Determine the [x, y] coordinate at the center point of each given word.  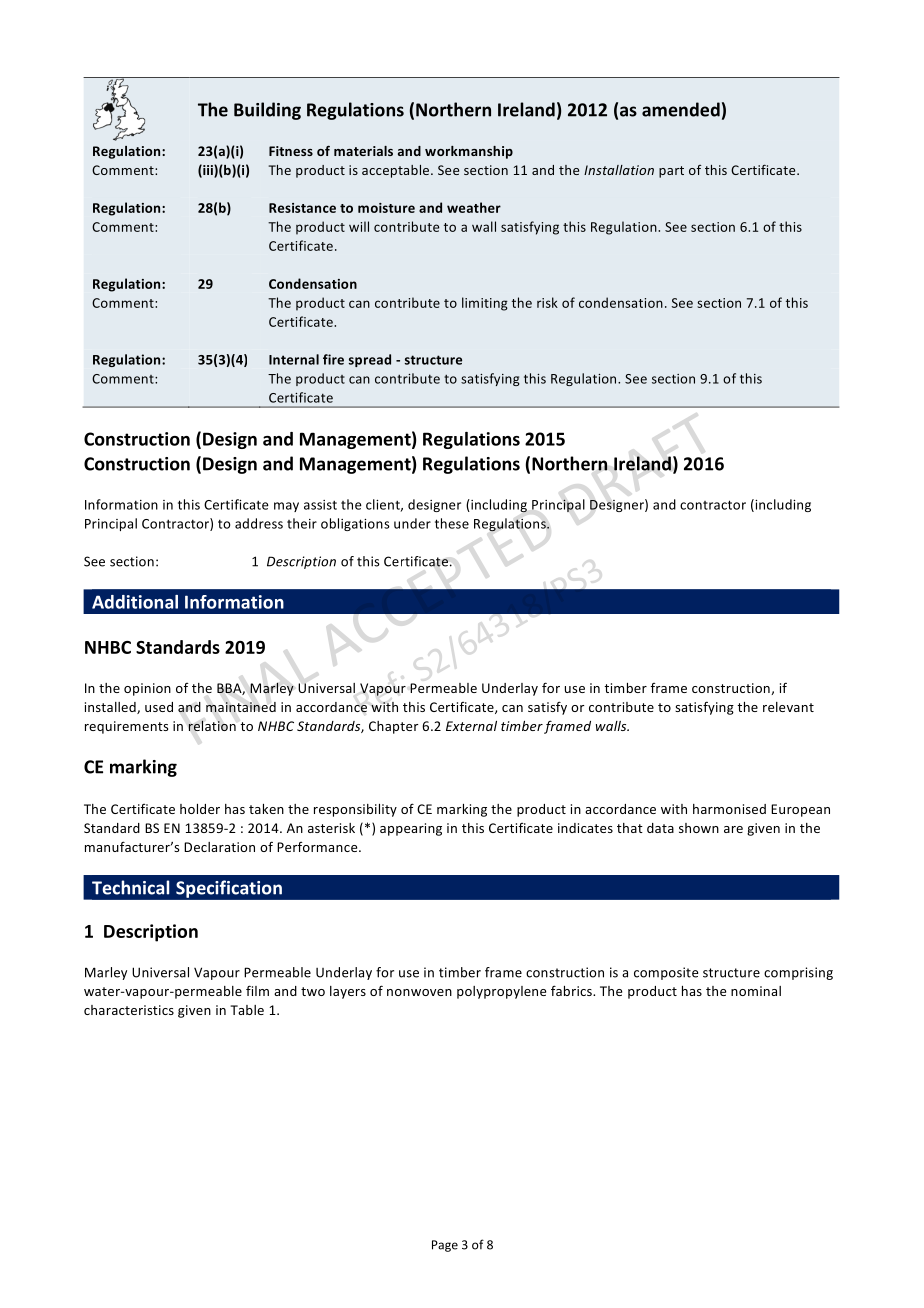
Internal [294, 359]
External [471, 726]
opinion [147, 689]
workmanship [469, 152]
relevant [788, 707]
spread [370, 360]
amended [681, 109]
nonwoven [419, 992]
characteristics [129, 1010]
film [257, 990]
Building [267, 111]
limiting [485, 304]
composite [666, 973]
